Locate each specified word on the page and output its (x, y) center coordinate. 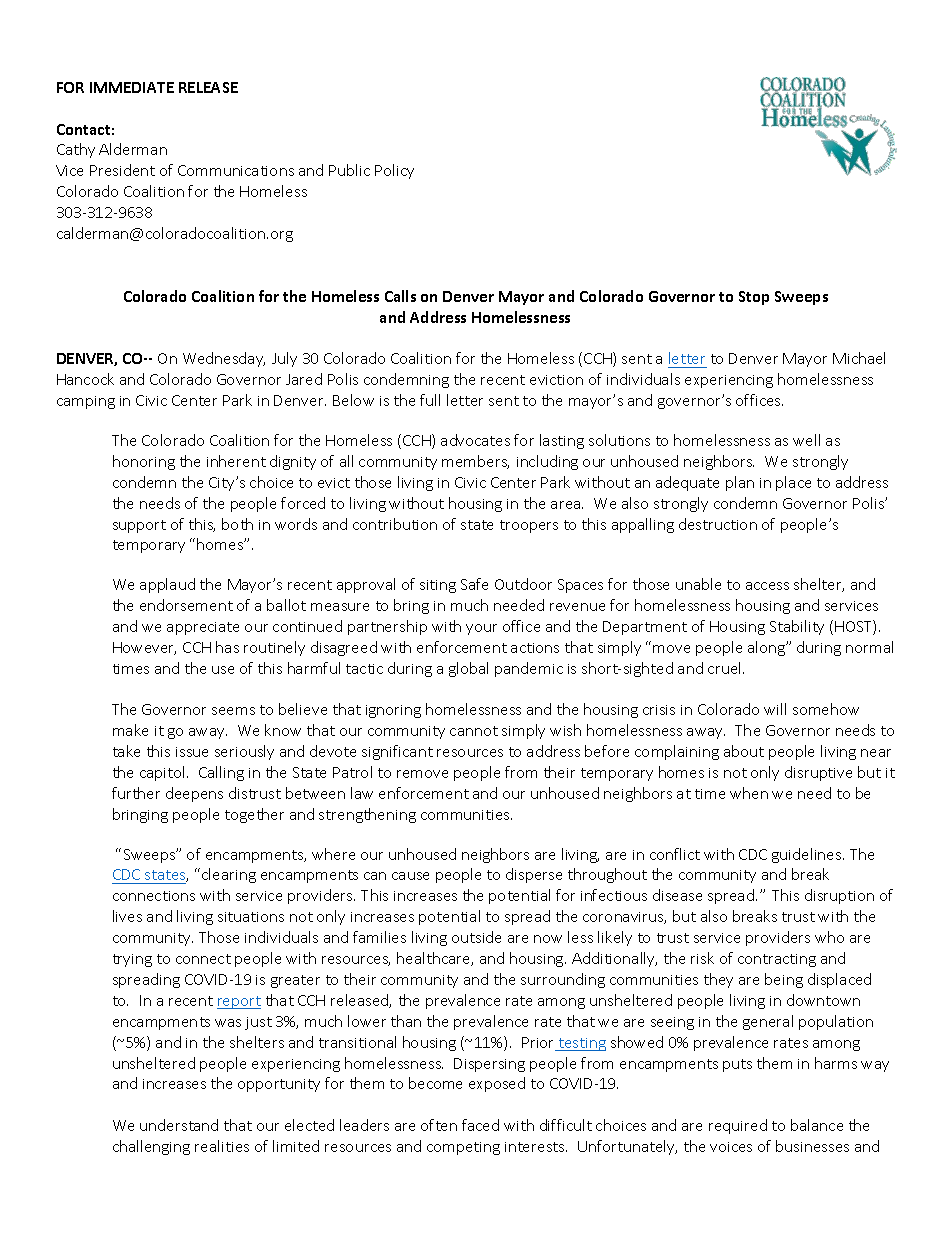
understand (179, 1125)
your (481, 629)
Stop (754, 298)
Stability (797, 627)
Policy (394, 171)
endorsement (186, 605)
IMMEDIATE (132, 87)
